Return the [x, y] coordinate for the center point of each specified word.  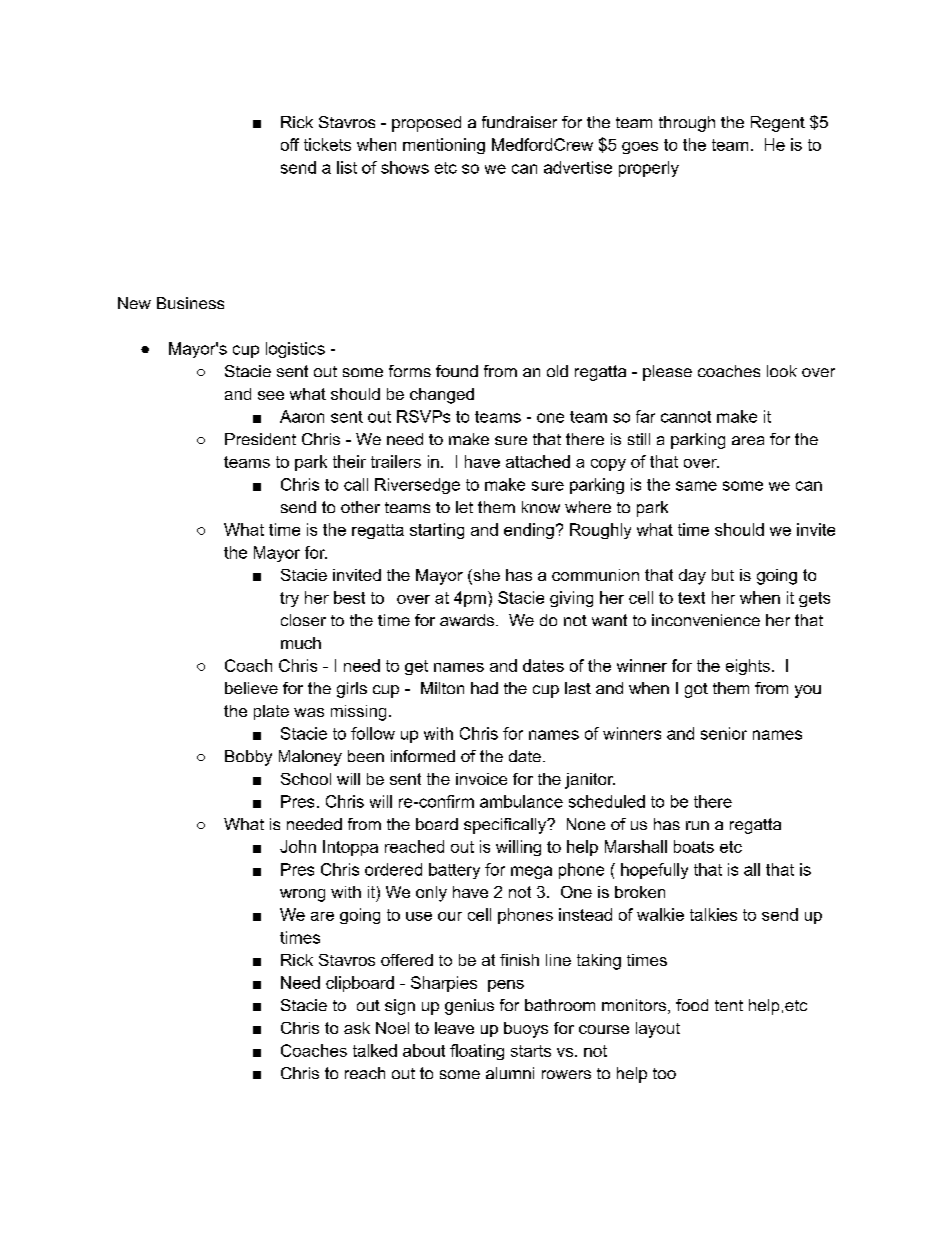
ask [357, 1028]
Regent [778, 124]
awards [468, 620]
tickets [327, 144]
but [723, 575]
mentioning [444, 146]
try [289, 599]
